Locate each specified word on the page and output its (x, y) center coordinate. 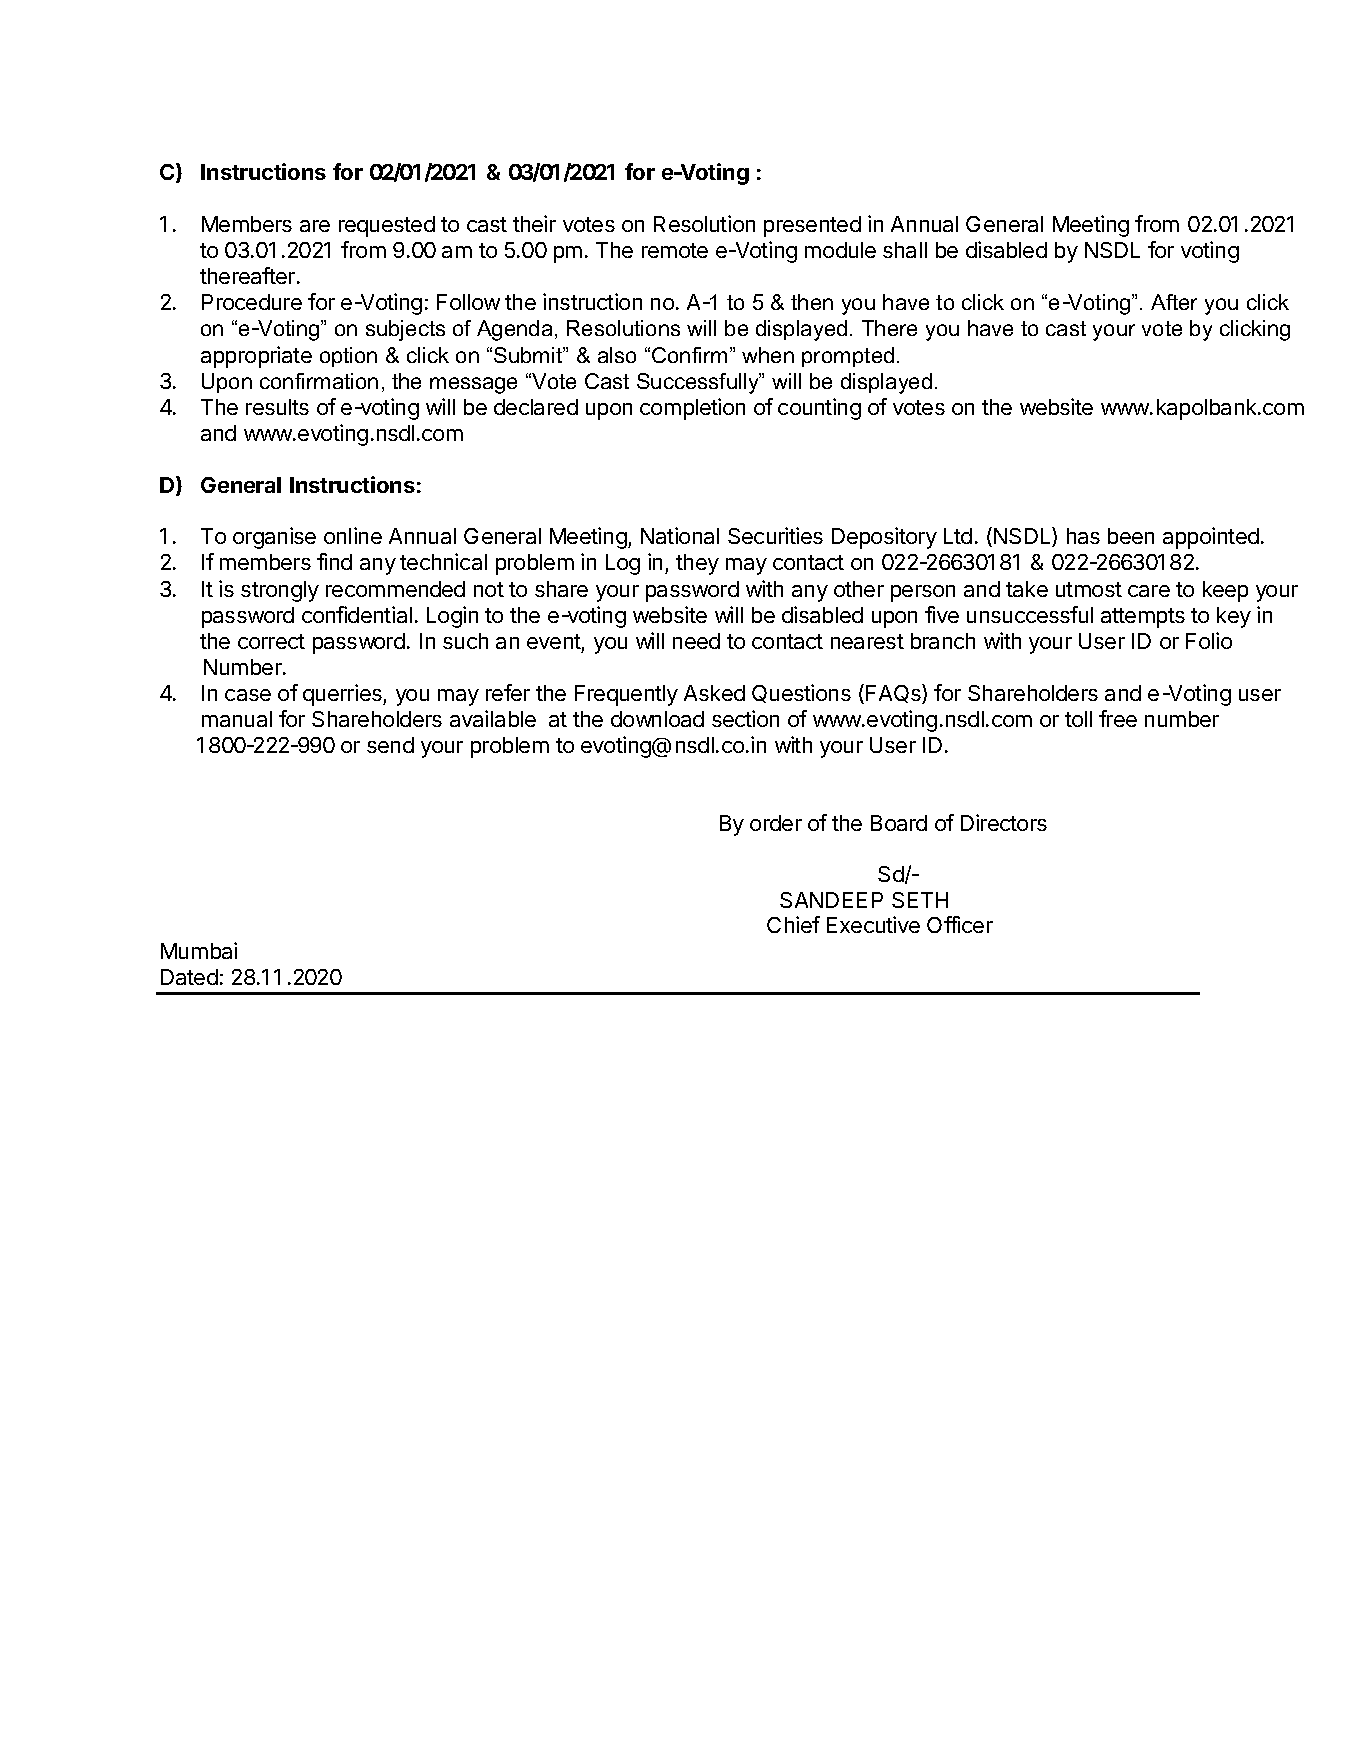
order (776, 823)
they (697, 564)
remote (675, 250)
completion (692, 409)
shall (905, 250)
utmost (1089, 589)
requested (387, 226)
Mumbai (199, 950)
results (277, 407)
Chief (793, 924)
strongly (280, 591)
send (390, 745)
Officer (960, 924)
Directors (1004, 822)
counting (819, 409)
